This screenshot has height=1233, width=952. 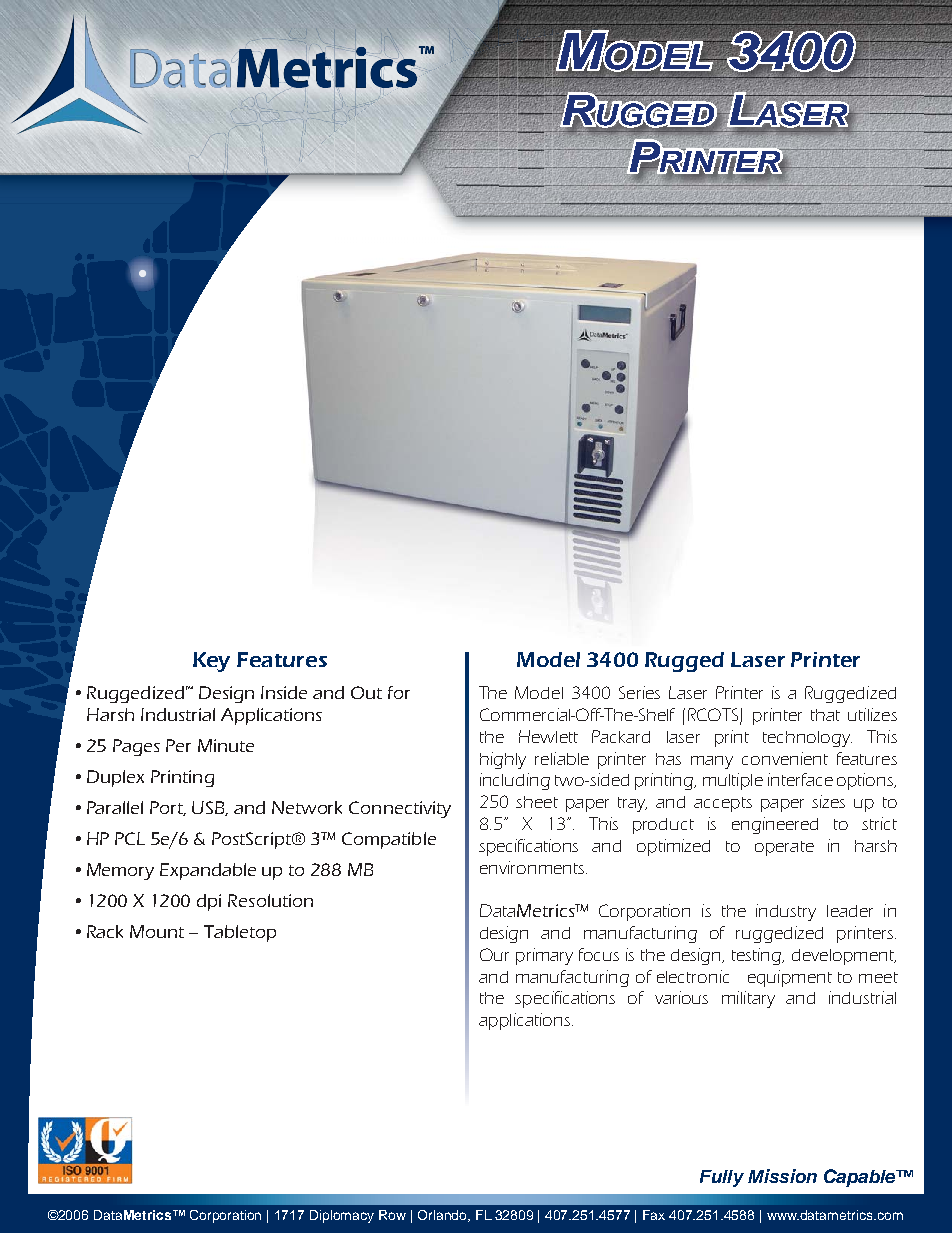 I want to click on Orlando, so click(x=444, y=1216).
